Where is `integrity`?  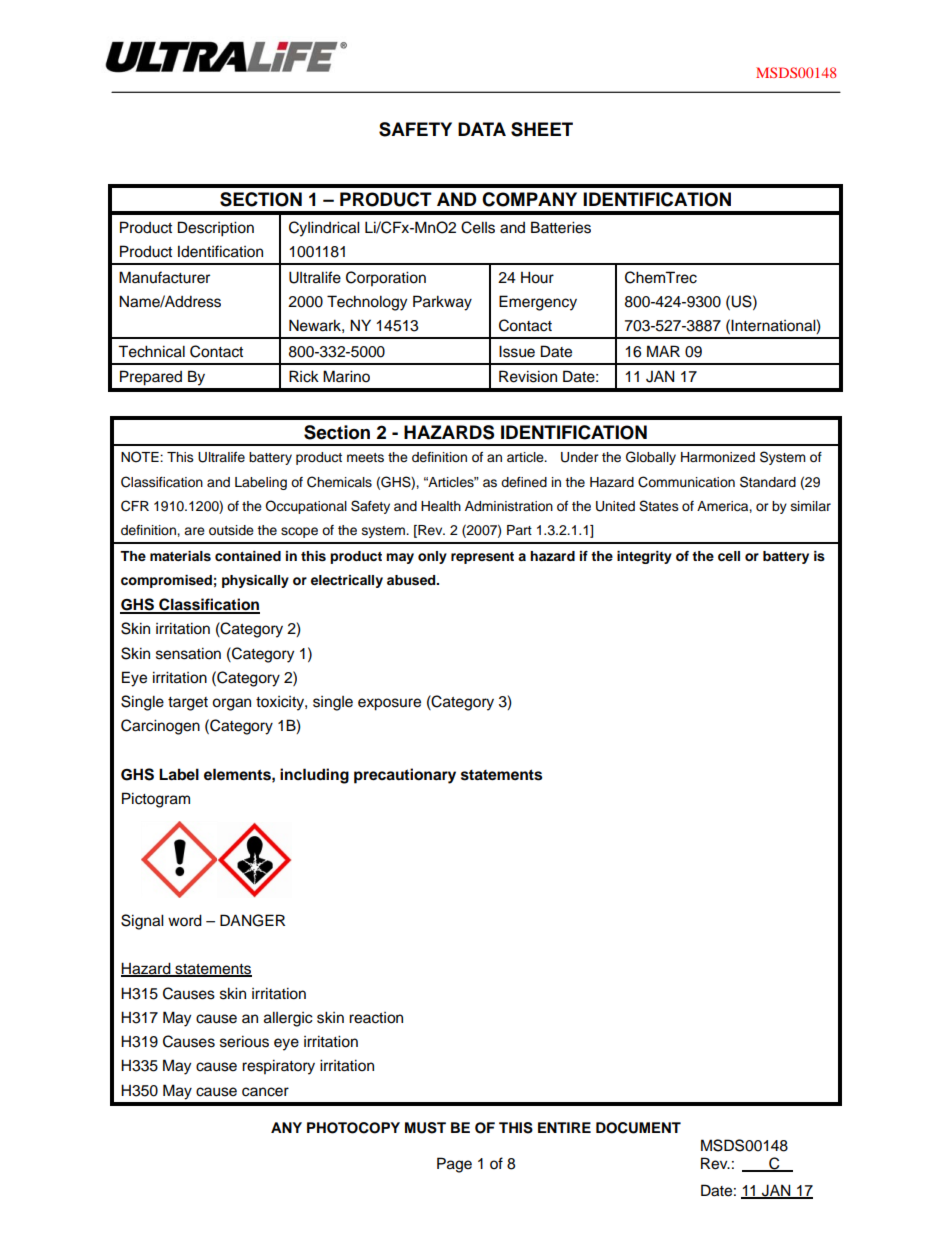
integrity is located at coordinates (644, 557).
